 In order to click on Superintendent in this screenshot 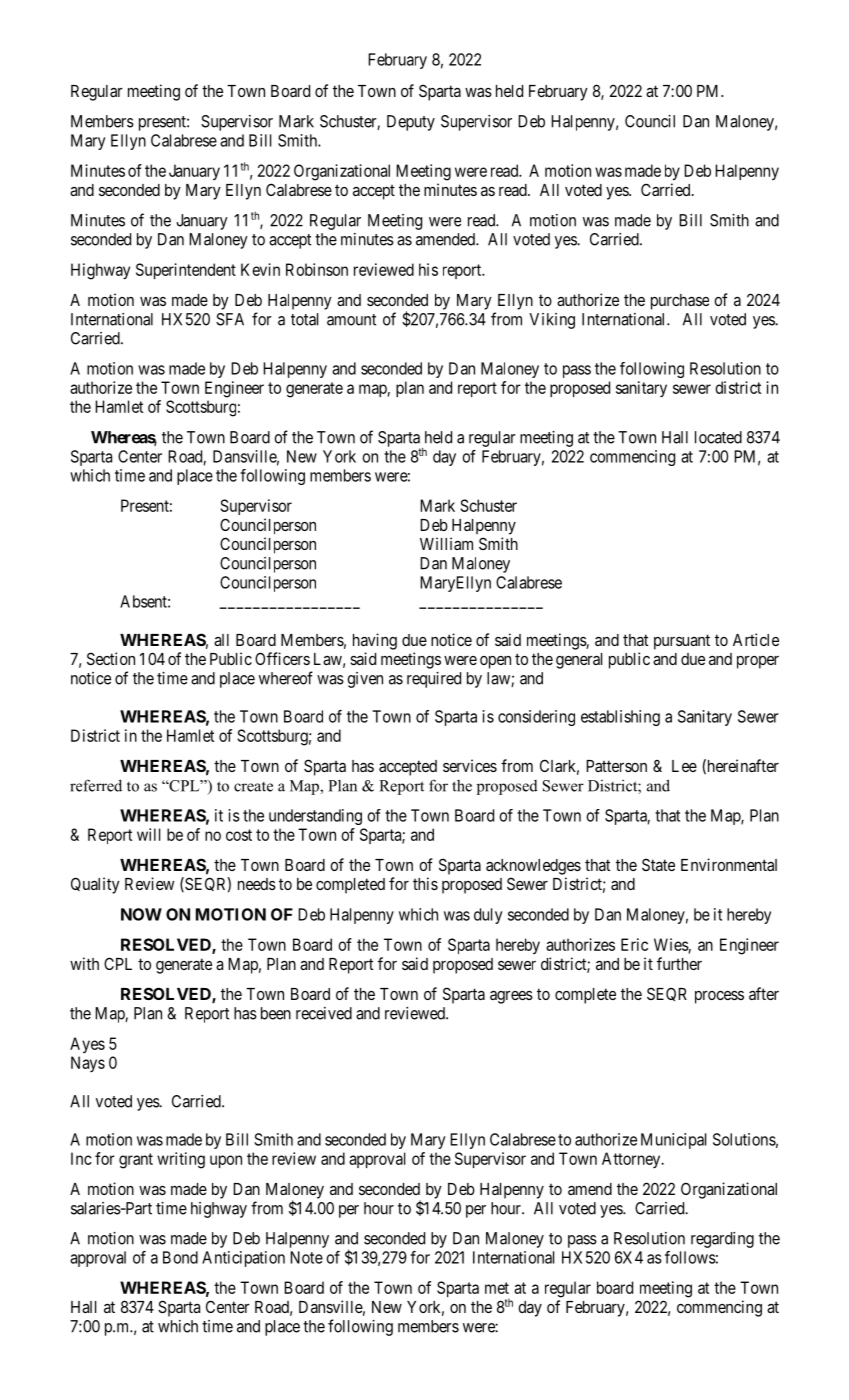, I will do `click(186, 271)`.
